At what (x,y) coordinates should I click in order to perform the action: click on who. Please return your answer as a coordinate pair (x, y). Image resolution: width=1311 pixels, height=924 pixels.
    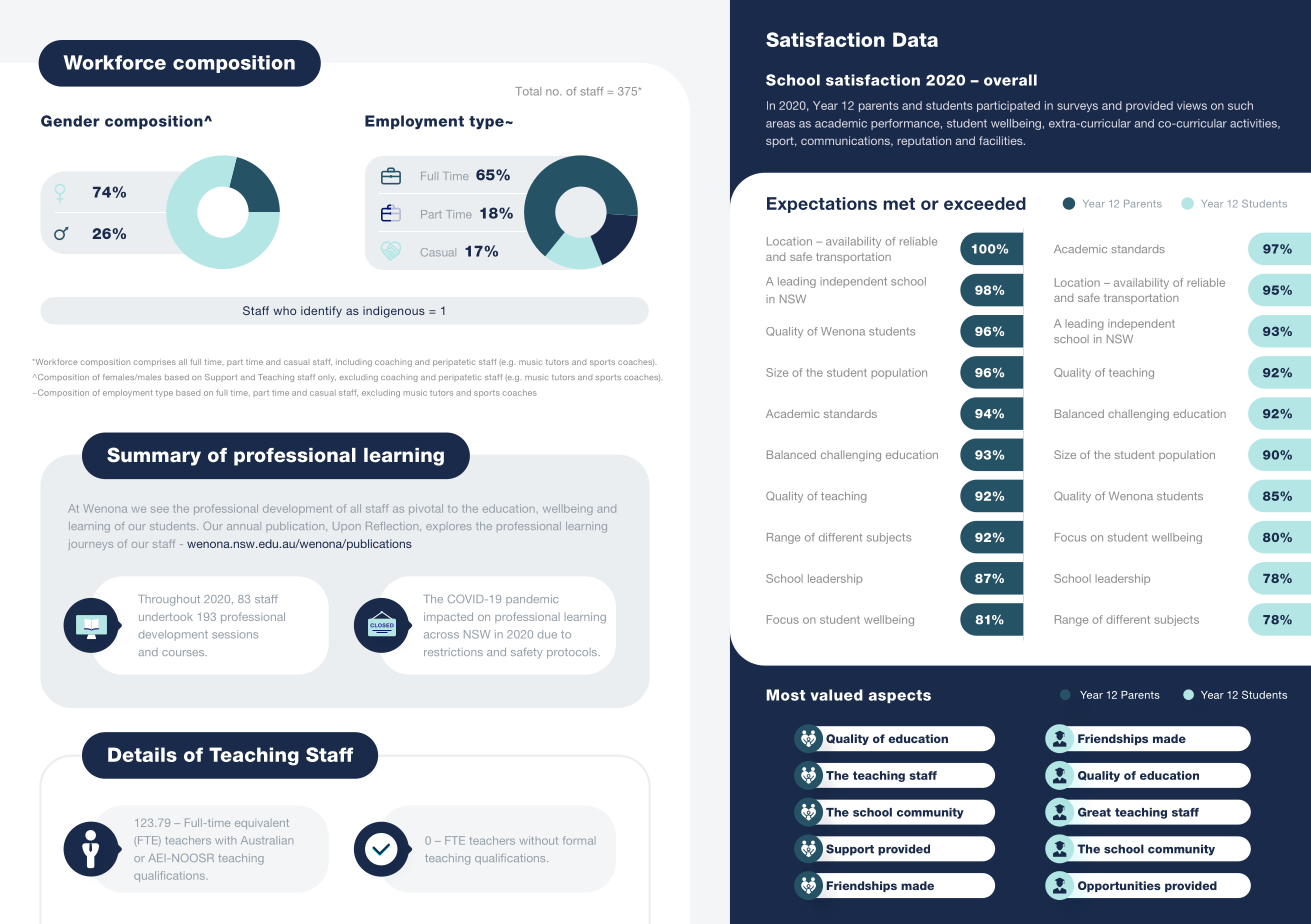
    Looking at the image, I should click on (284, 310).
